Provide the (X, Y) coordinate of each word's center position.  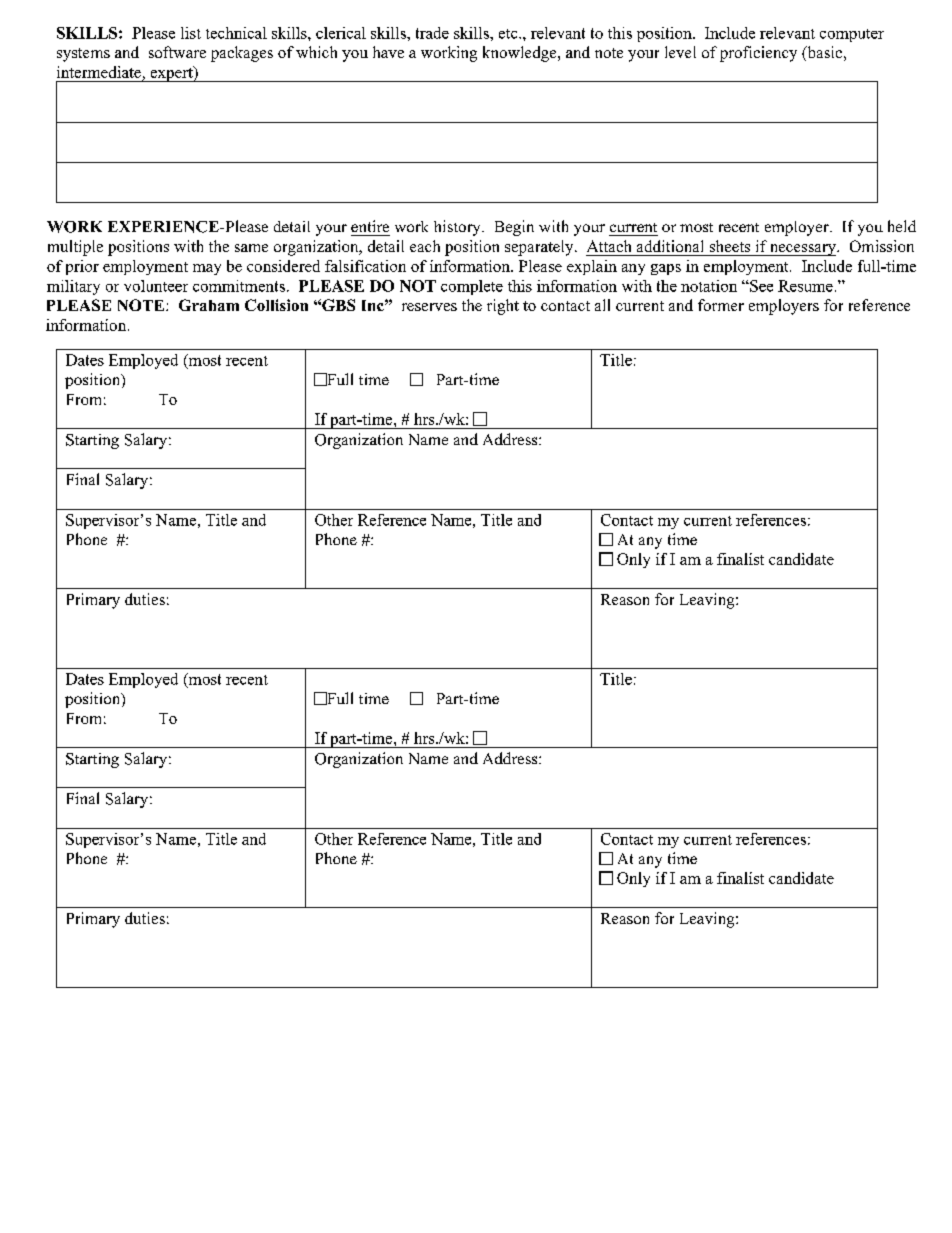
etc (509, 34)
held (902, 226)
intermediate (99, 72)
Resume (805, 286)
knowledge (521, 54)
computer (852, 35)
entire (370, 226)
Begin (514, 228)
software (177, 52)
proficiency (758, 54)
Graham (209, 305)
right (503, 307)
